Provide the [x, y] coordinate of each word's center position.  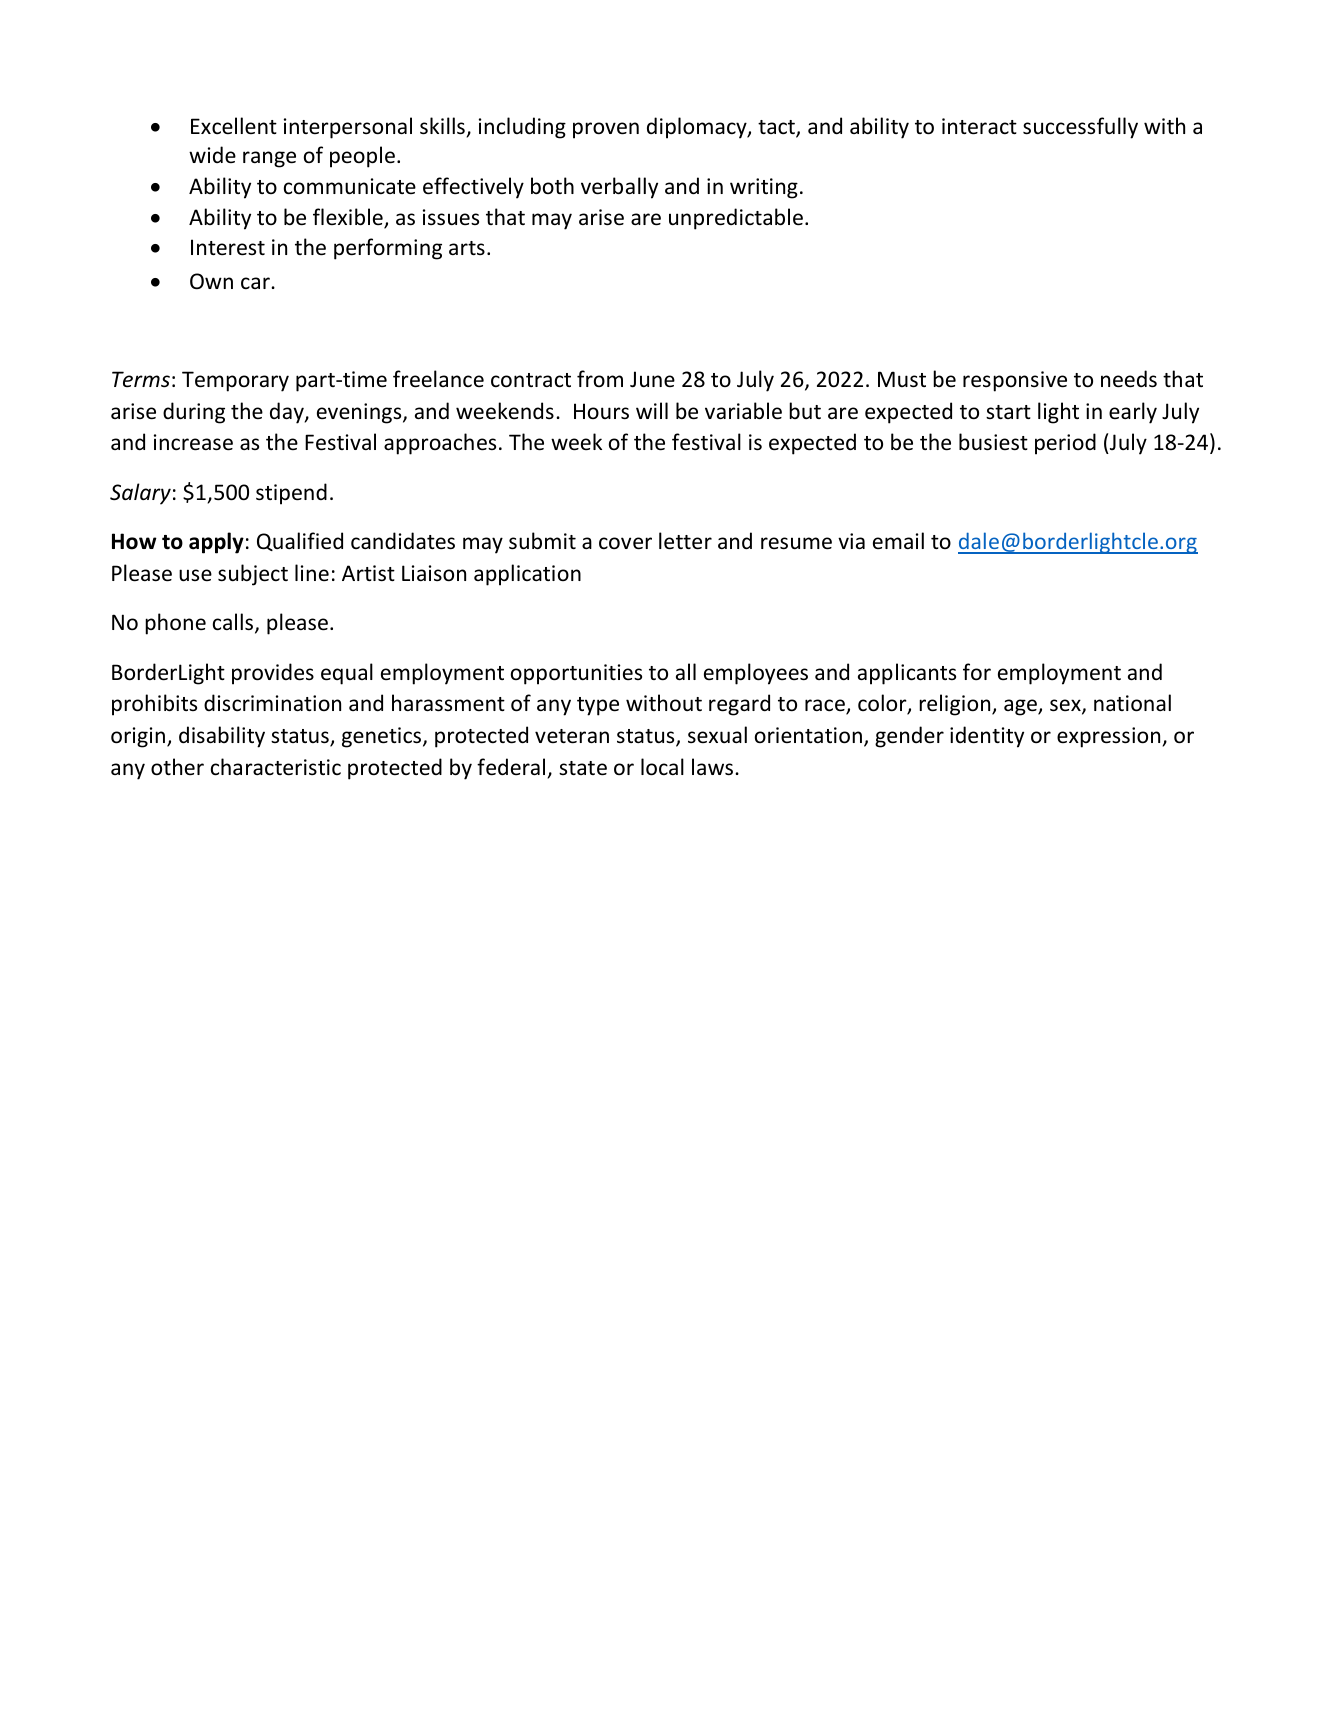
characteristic [276, 767]
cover [625, 543]
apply [216, 543]
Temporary [235, 381]
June [652, 379]
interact [979, 126]
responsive [1015, 381]
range [269, 159]
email [898, 540]
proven [606, 130]
